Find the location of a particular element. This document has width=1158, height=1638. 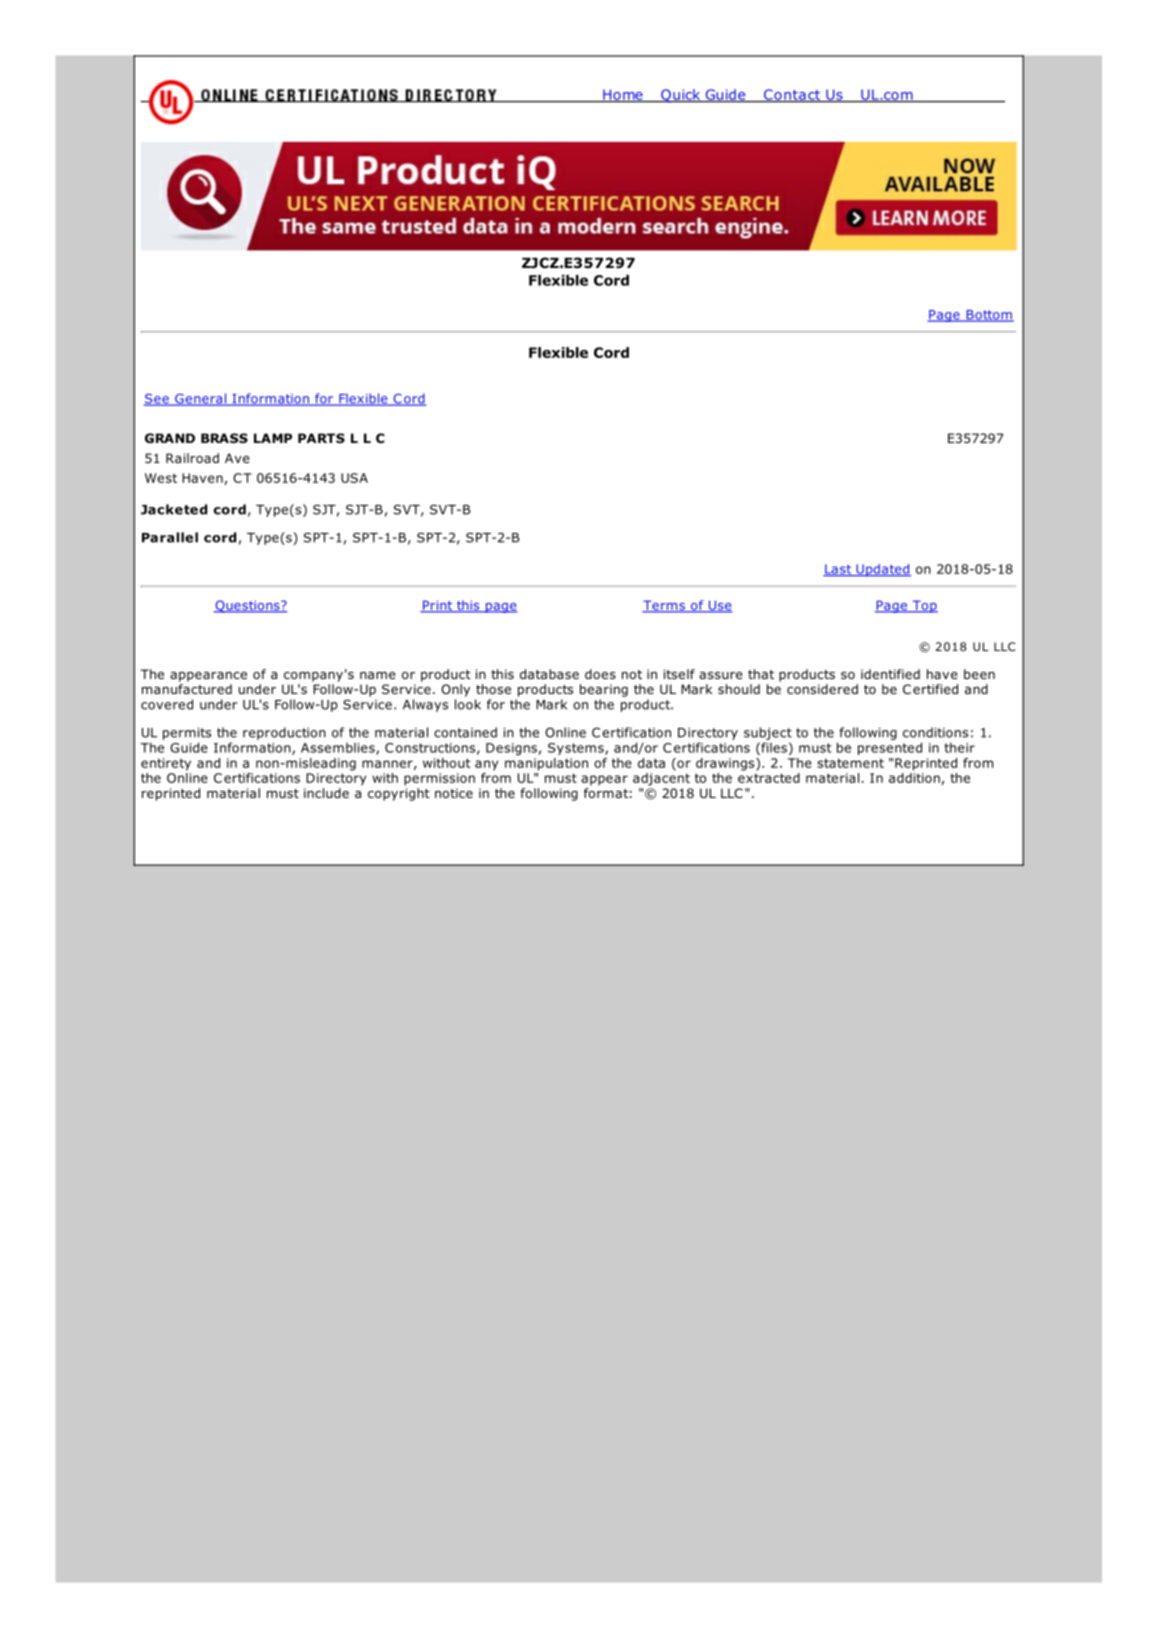

PARTS is located at coordinates (321, 438).
